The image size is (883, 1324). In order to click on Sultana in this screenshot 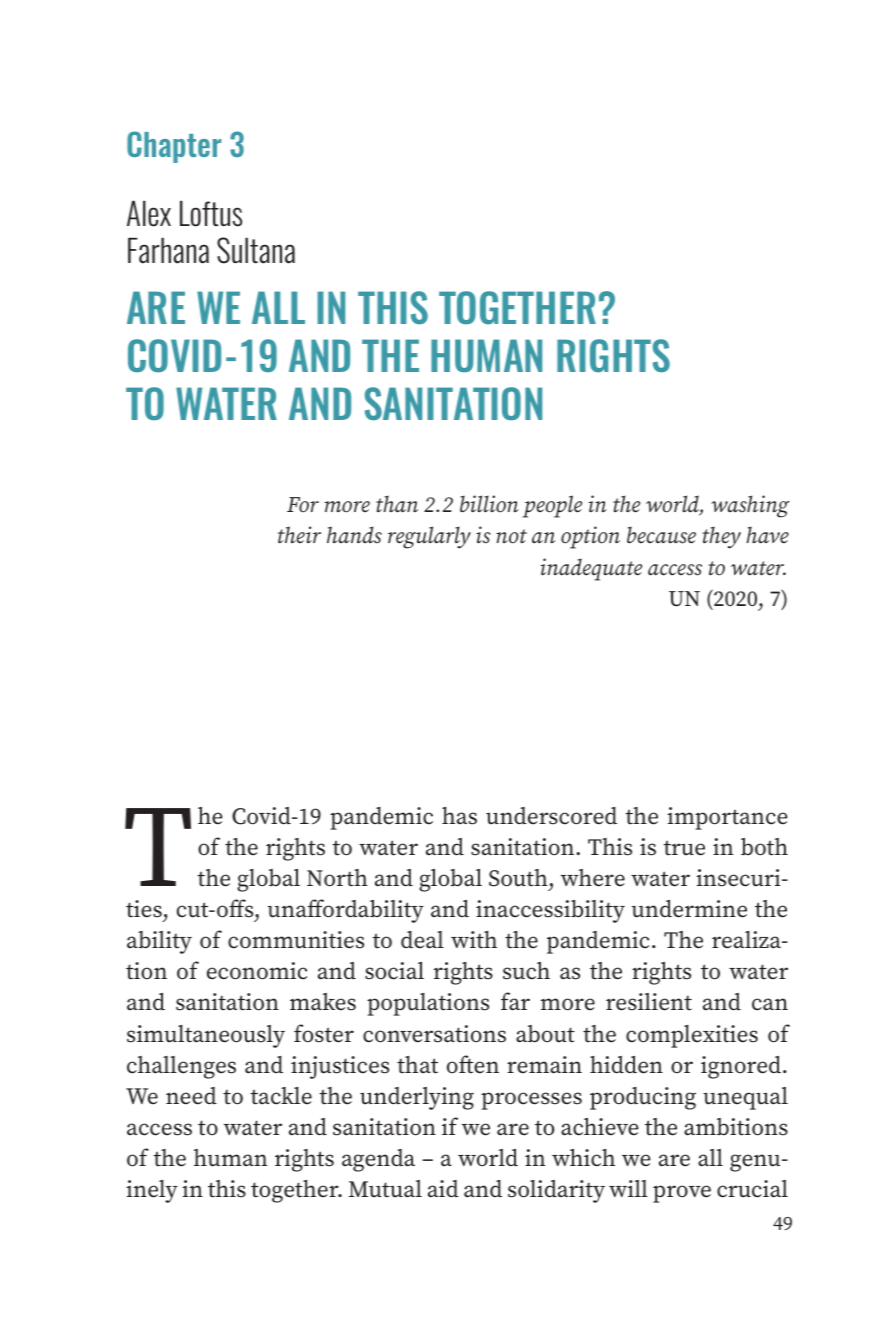, I will do `click(256, 250)`.
